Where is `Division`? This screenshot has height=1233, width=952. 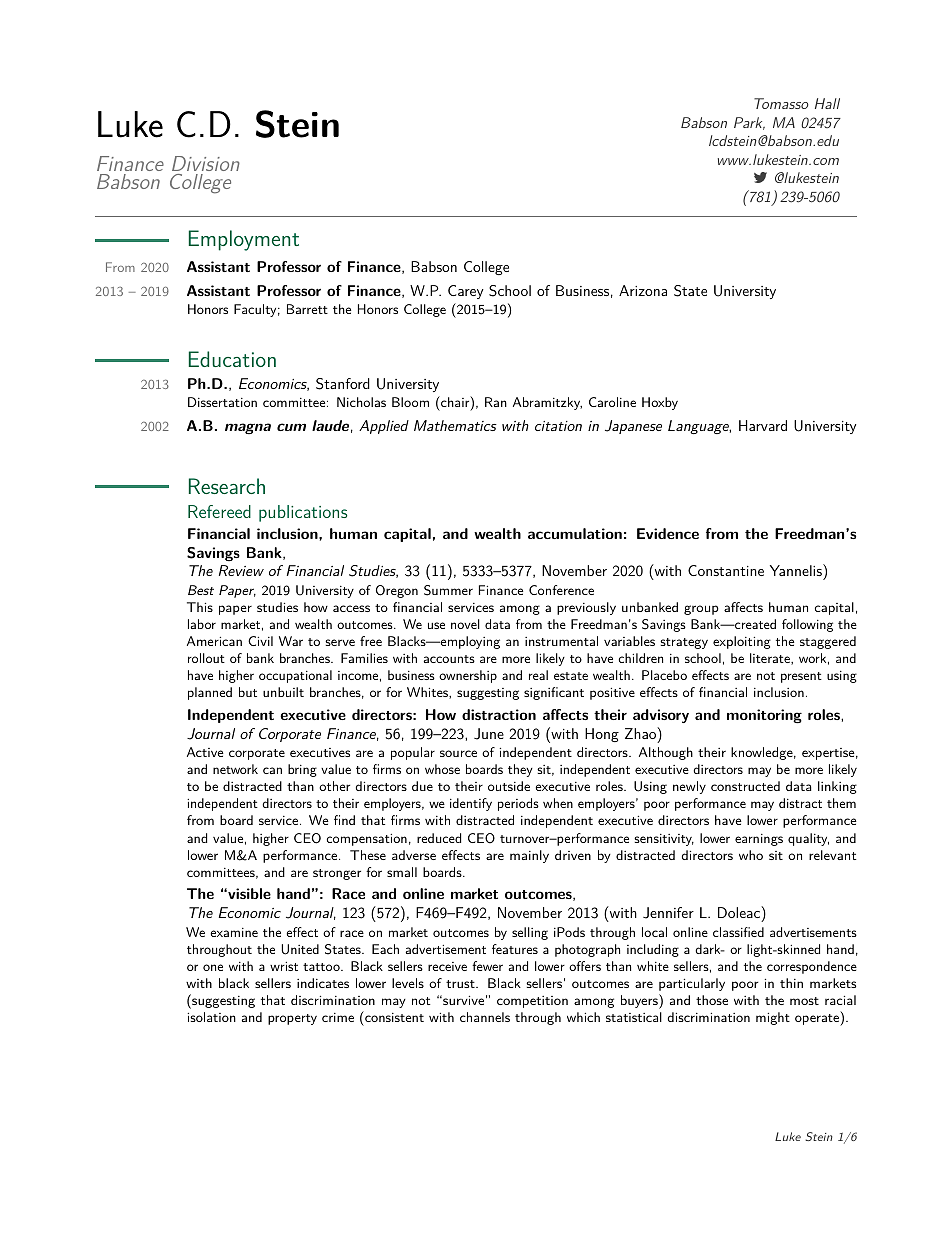
Division is located at coordinates (206, 163).
